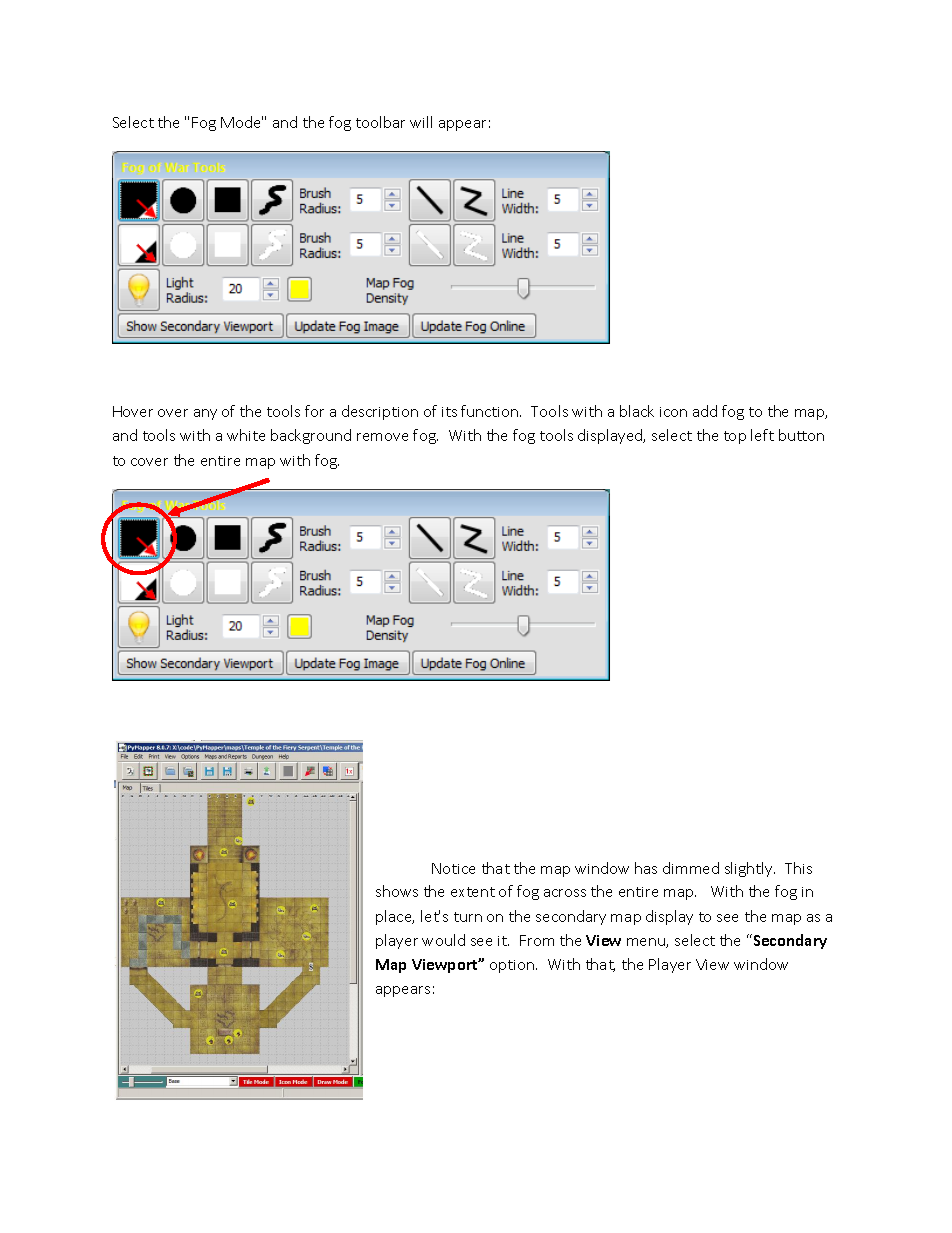 Image resolution: width=952 pixels, height=1233 pixels. I want to click on Notice, so click(453, 868).
